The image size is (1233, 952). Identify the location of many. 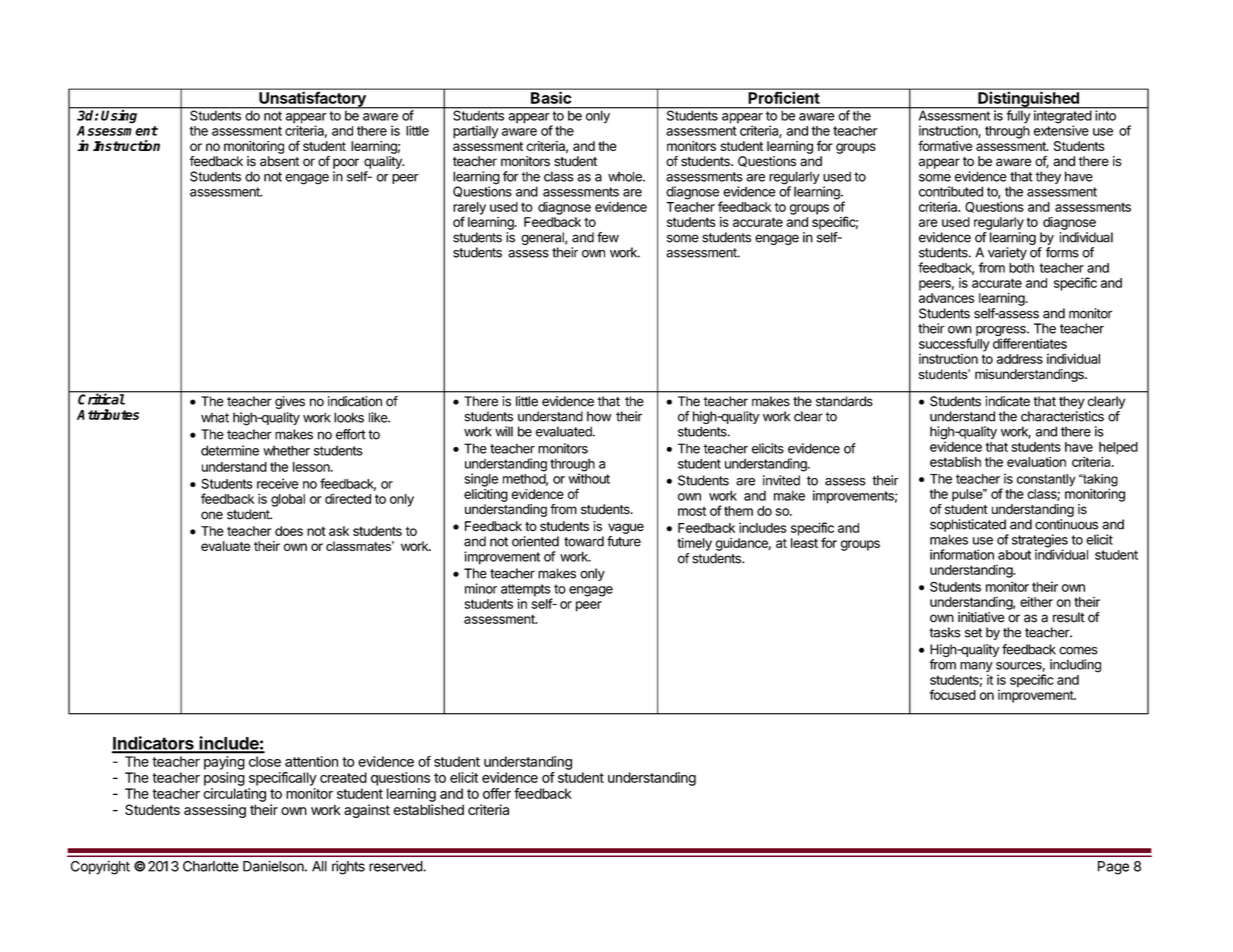
(976, 667).
